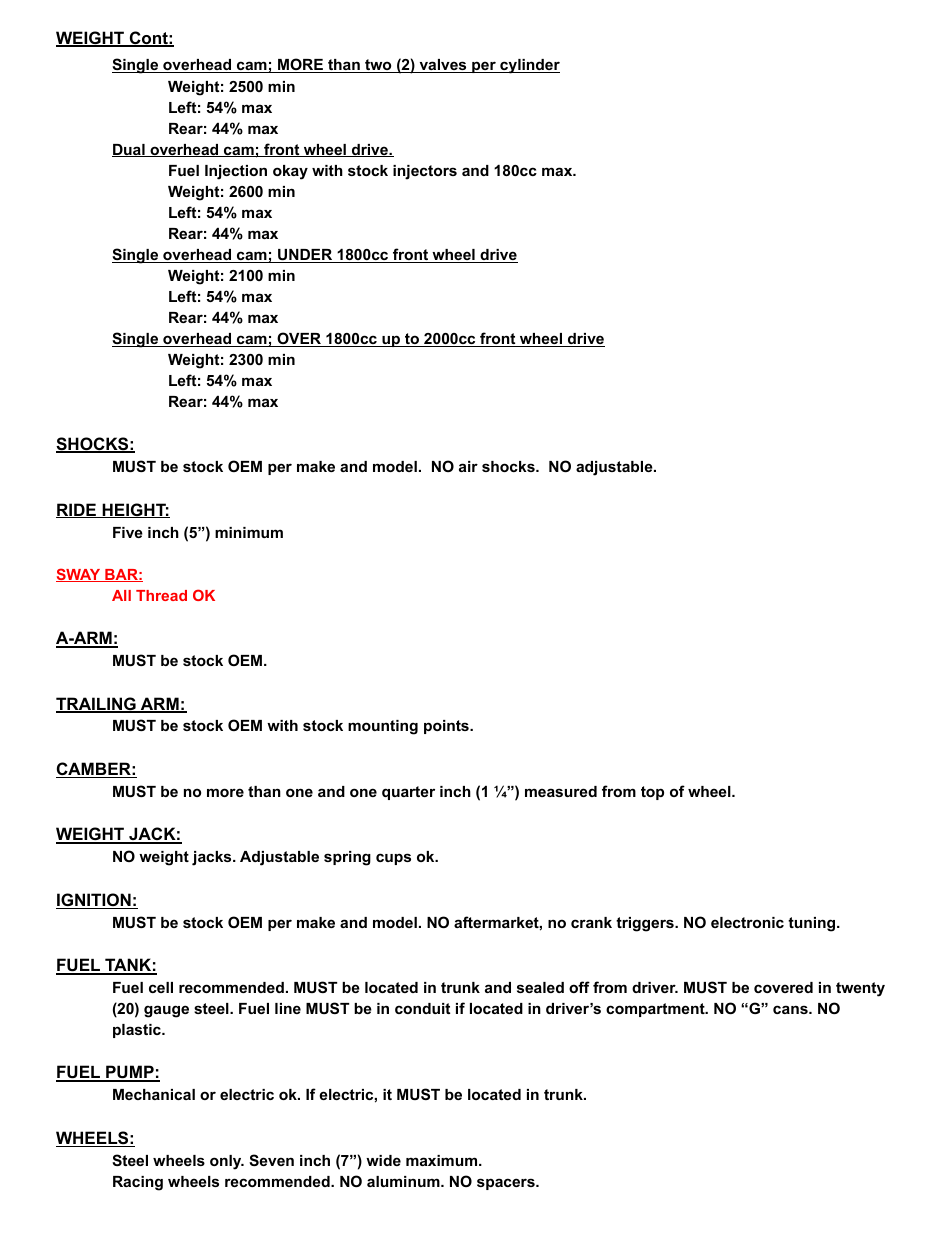 The height and width of the page is (1233, 952). I want to click on quarter, so click(408, 793).
